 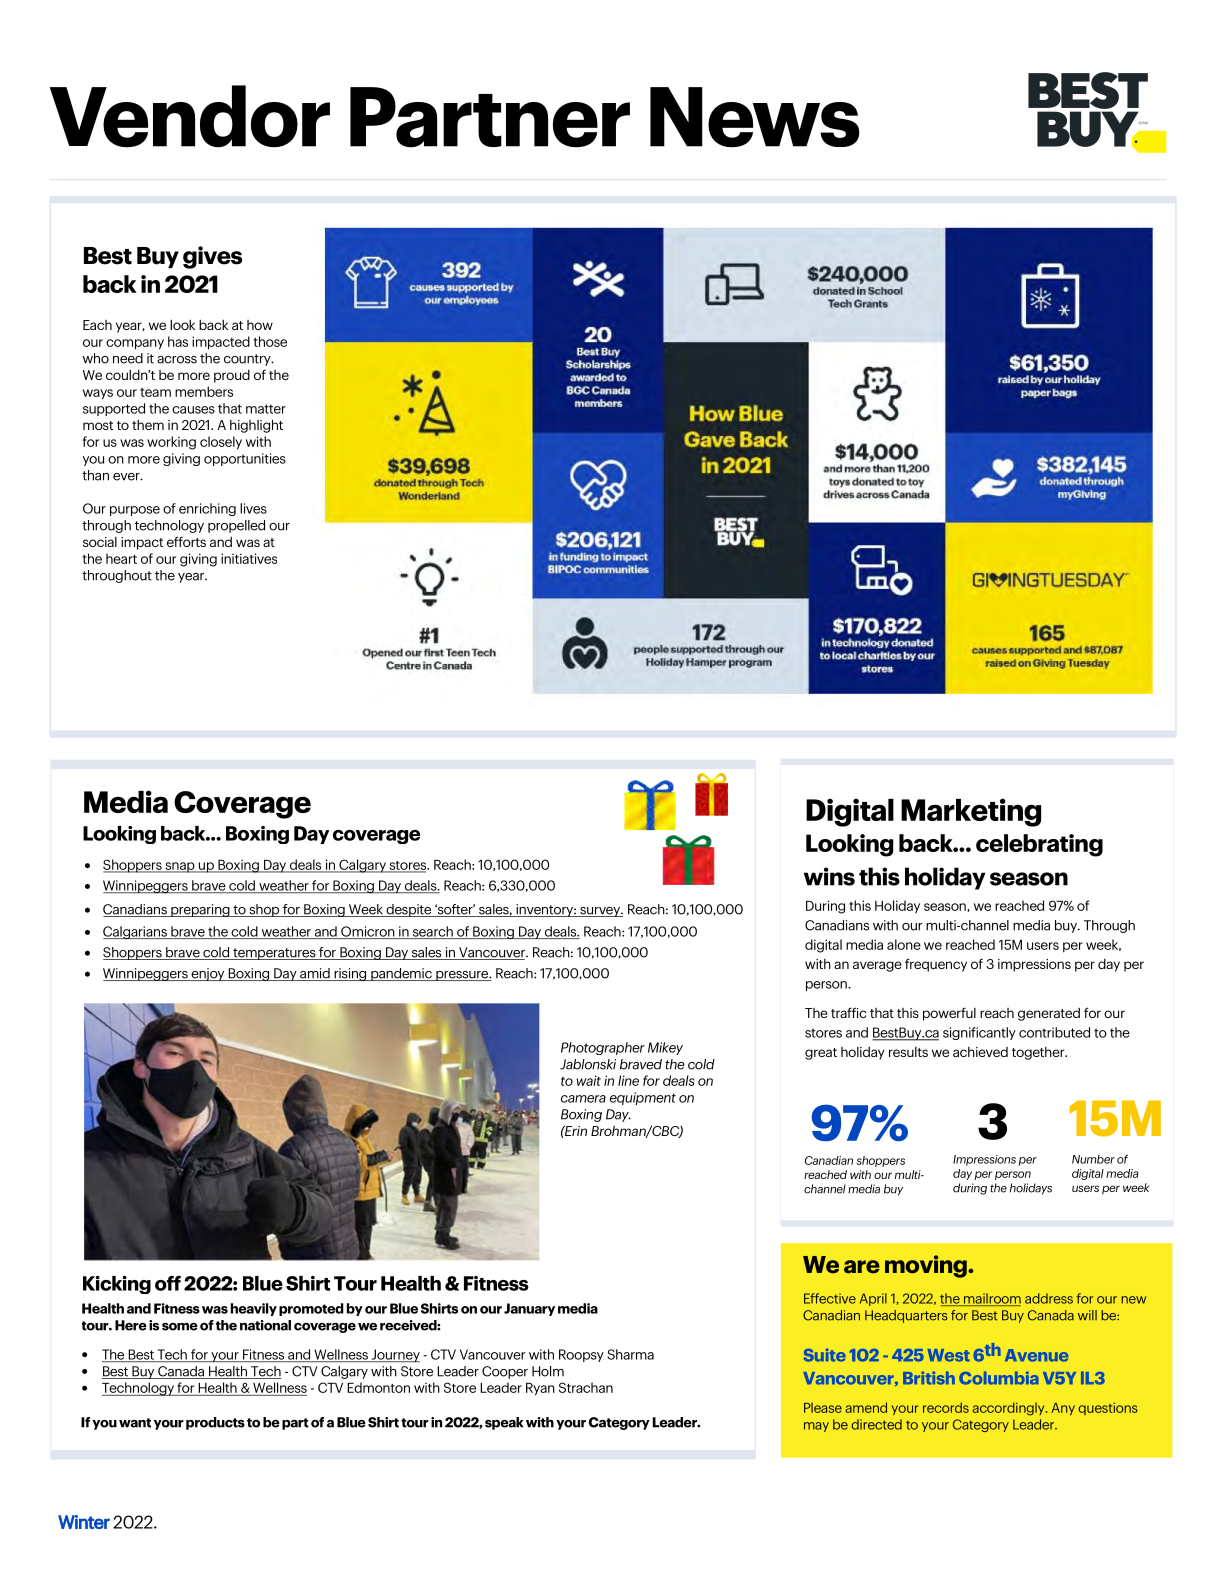 What do you see at coordinates (755, 117) in the document?
I see `News` at bounding box center [755, 117].
